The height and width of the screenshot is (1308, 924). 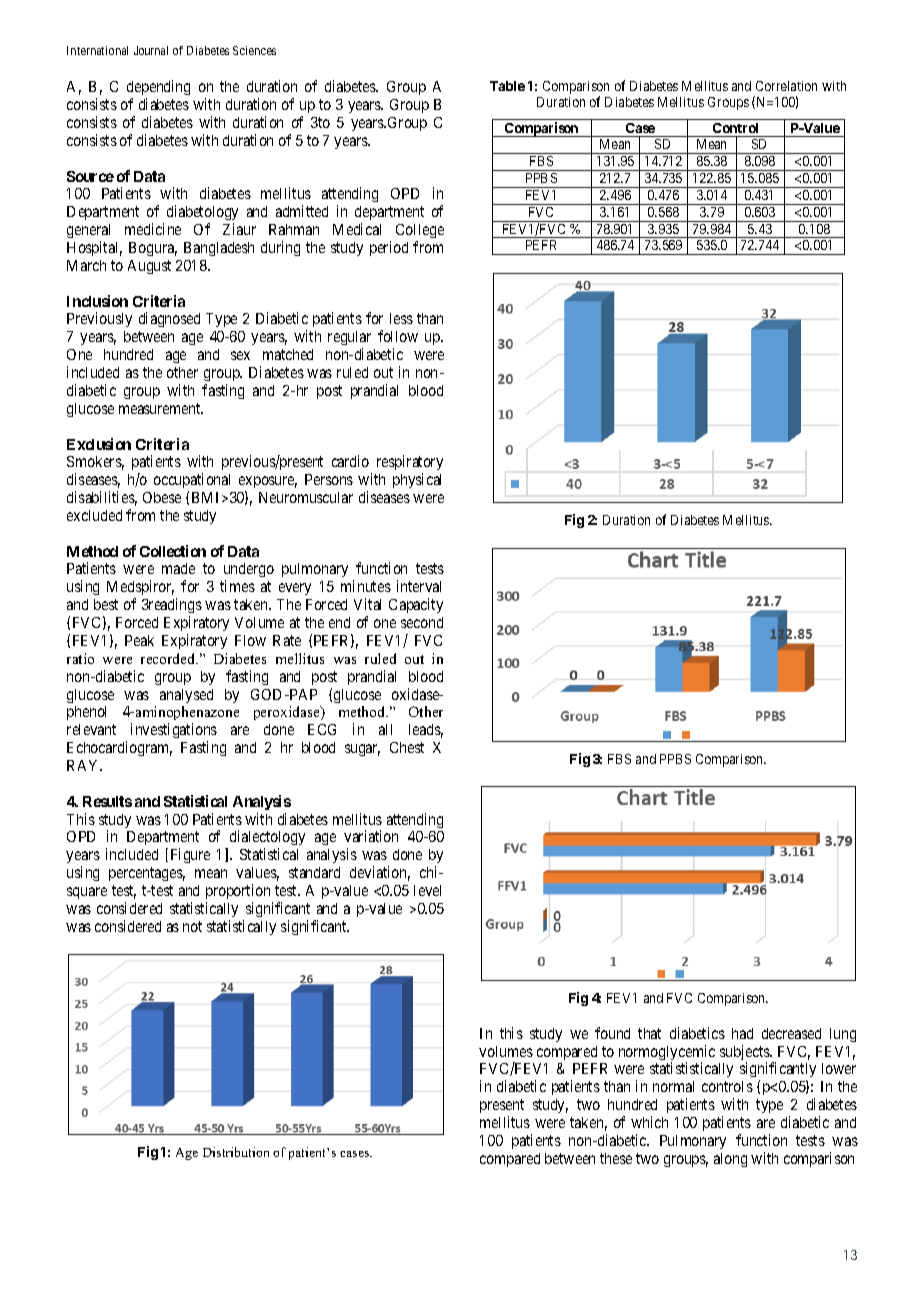 What do you see at coordinates (407, 747) in the screenshot?
I see `Chest` at bounding box center [407, 747].
